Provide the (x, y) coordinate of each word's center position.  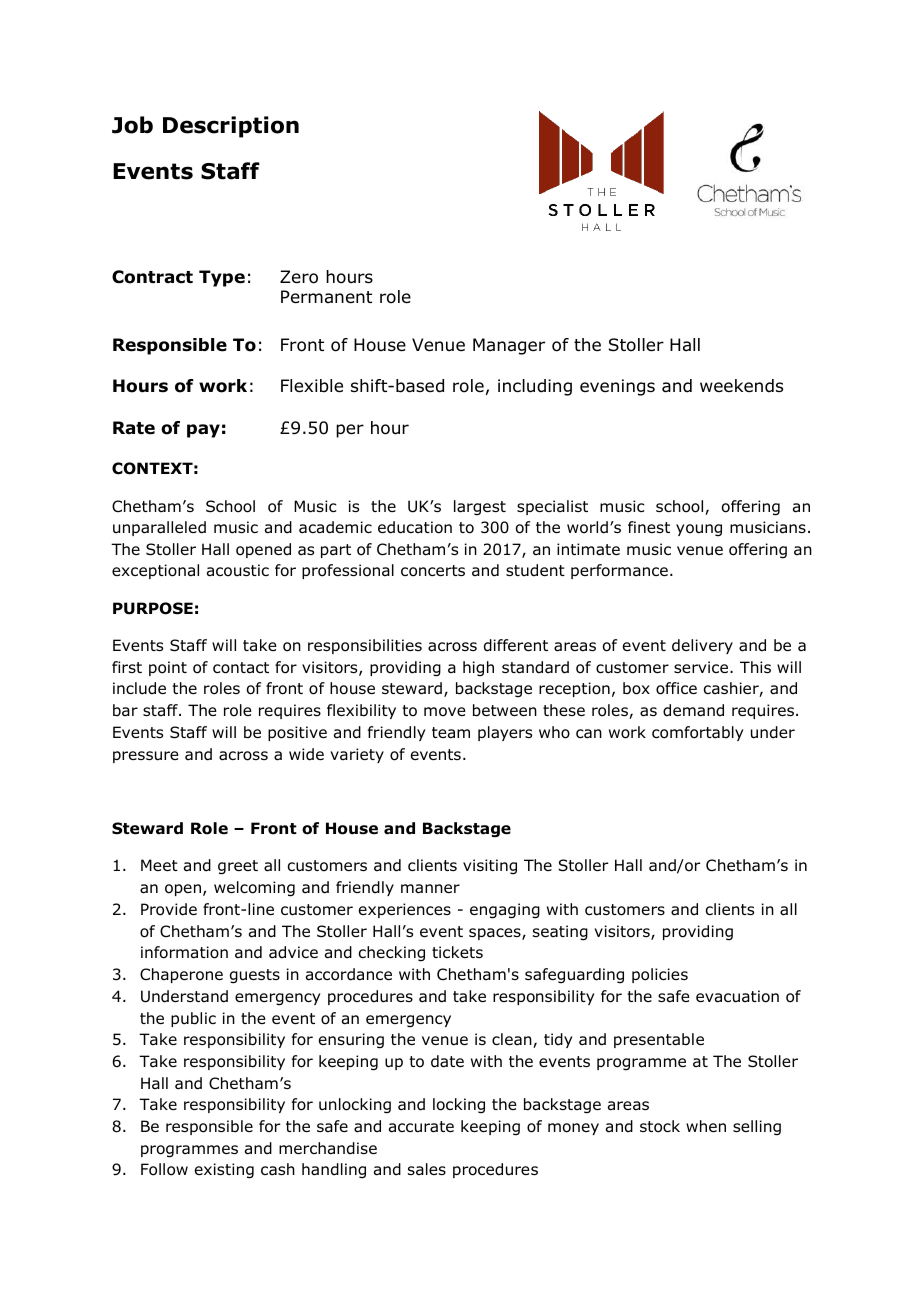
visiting (490, 866)
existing (224, 1171)
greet (238, 867)
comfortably (697, 733)
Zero (299, 277)
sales (427, 1169)
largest (480, 507)
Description (231, 127)
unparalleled (159, 528)
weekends (741, 386)
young (699, 530)
